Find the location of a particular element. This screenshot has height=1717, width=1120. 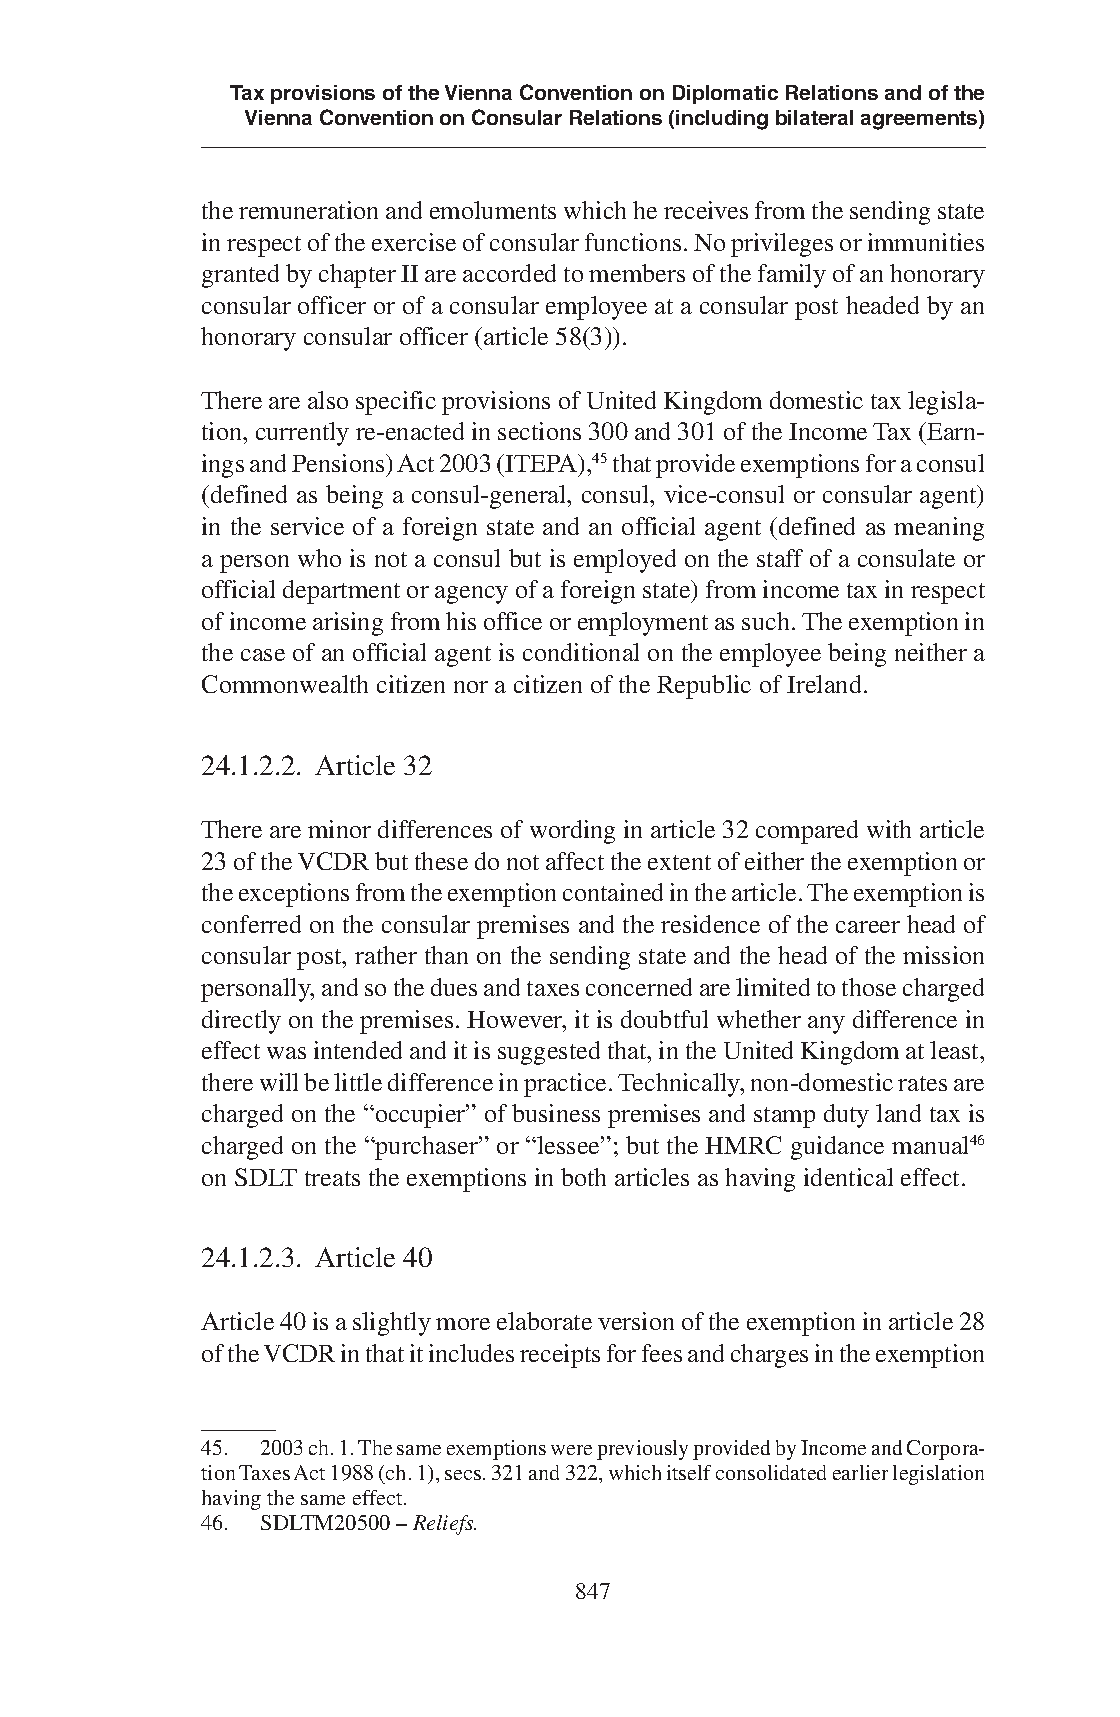

exercise is located at coordinates (414, 242).
